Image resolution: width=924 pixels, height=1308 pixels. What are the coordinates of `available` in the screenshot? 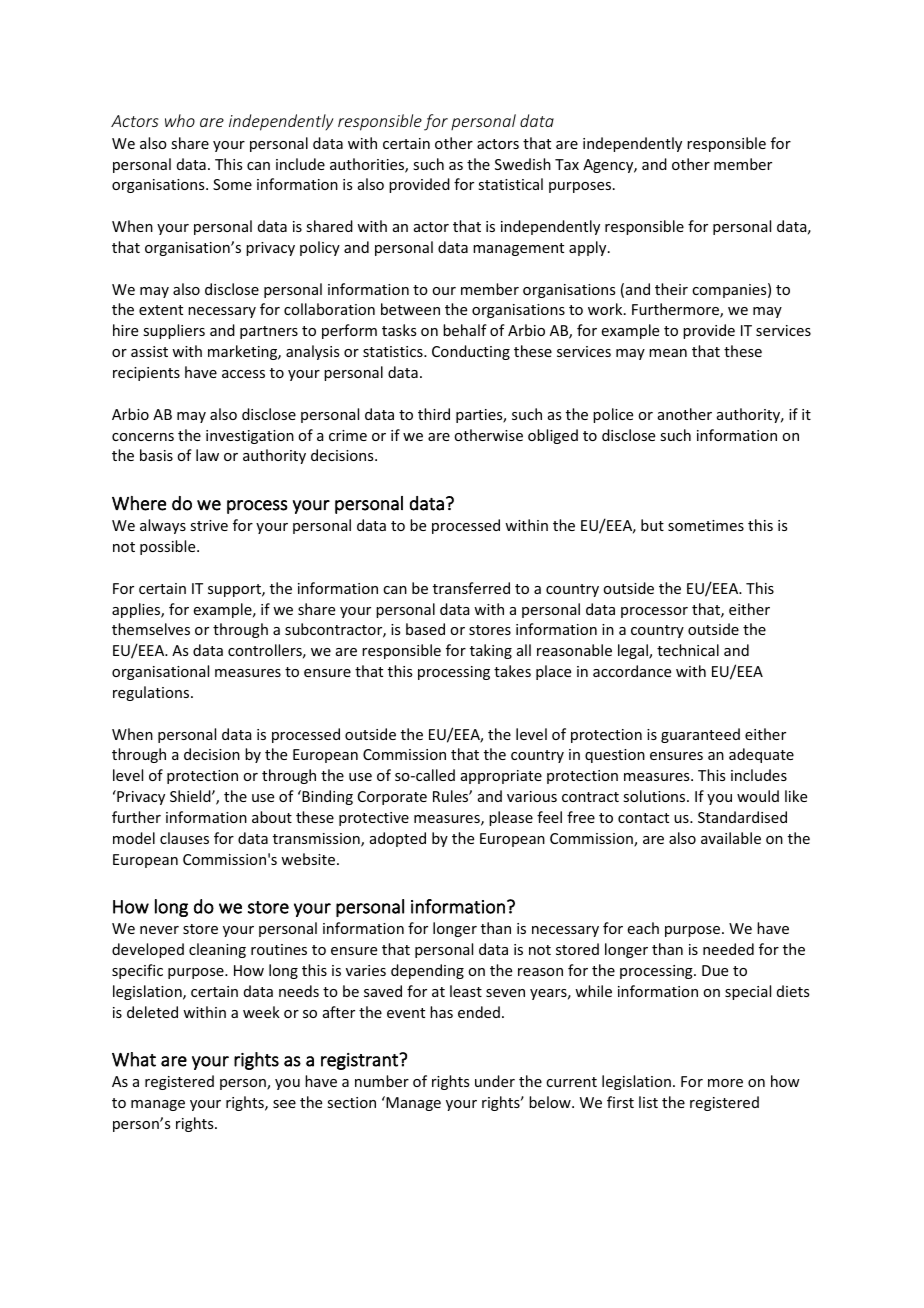 It's located at (731, 838).
